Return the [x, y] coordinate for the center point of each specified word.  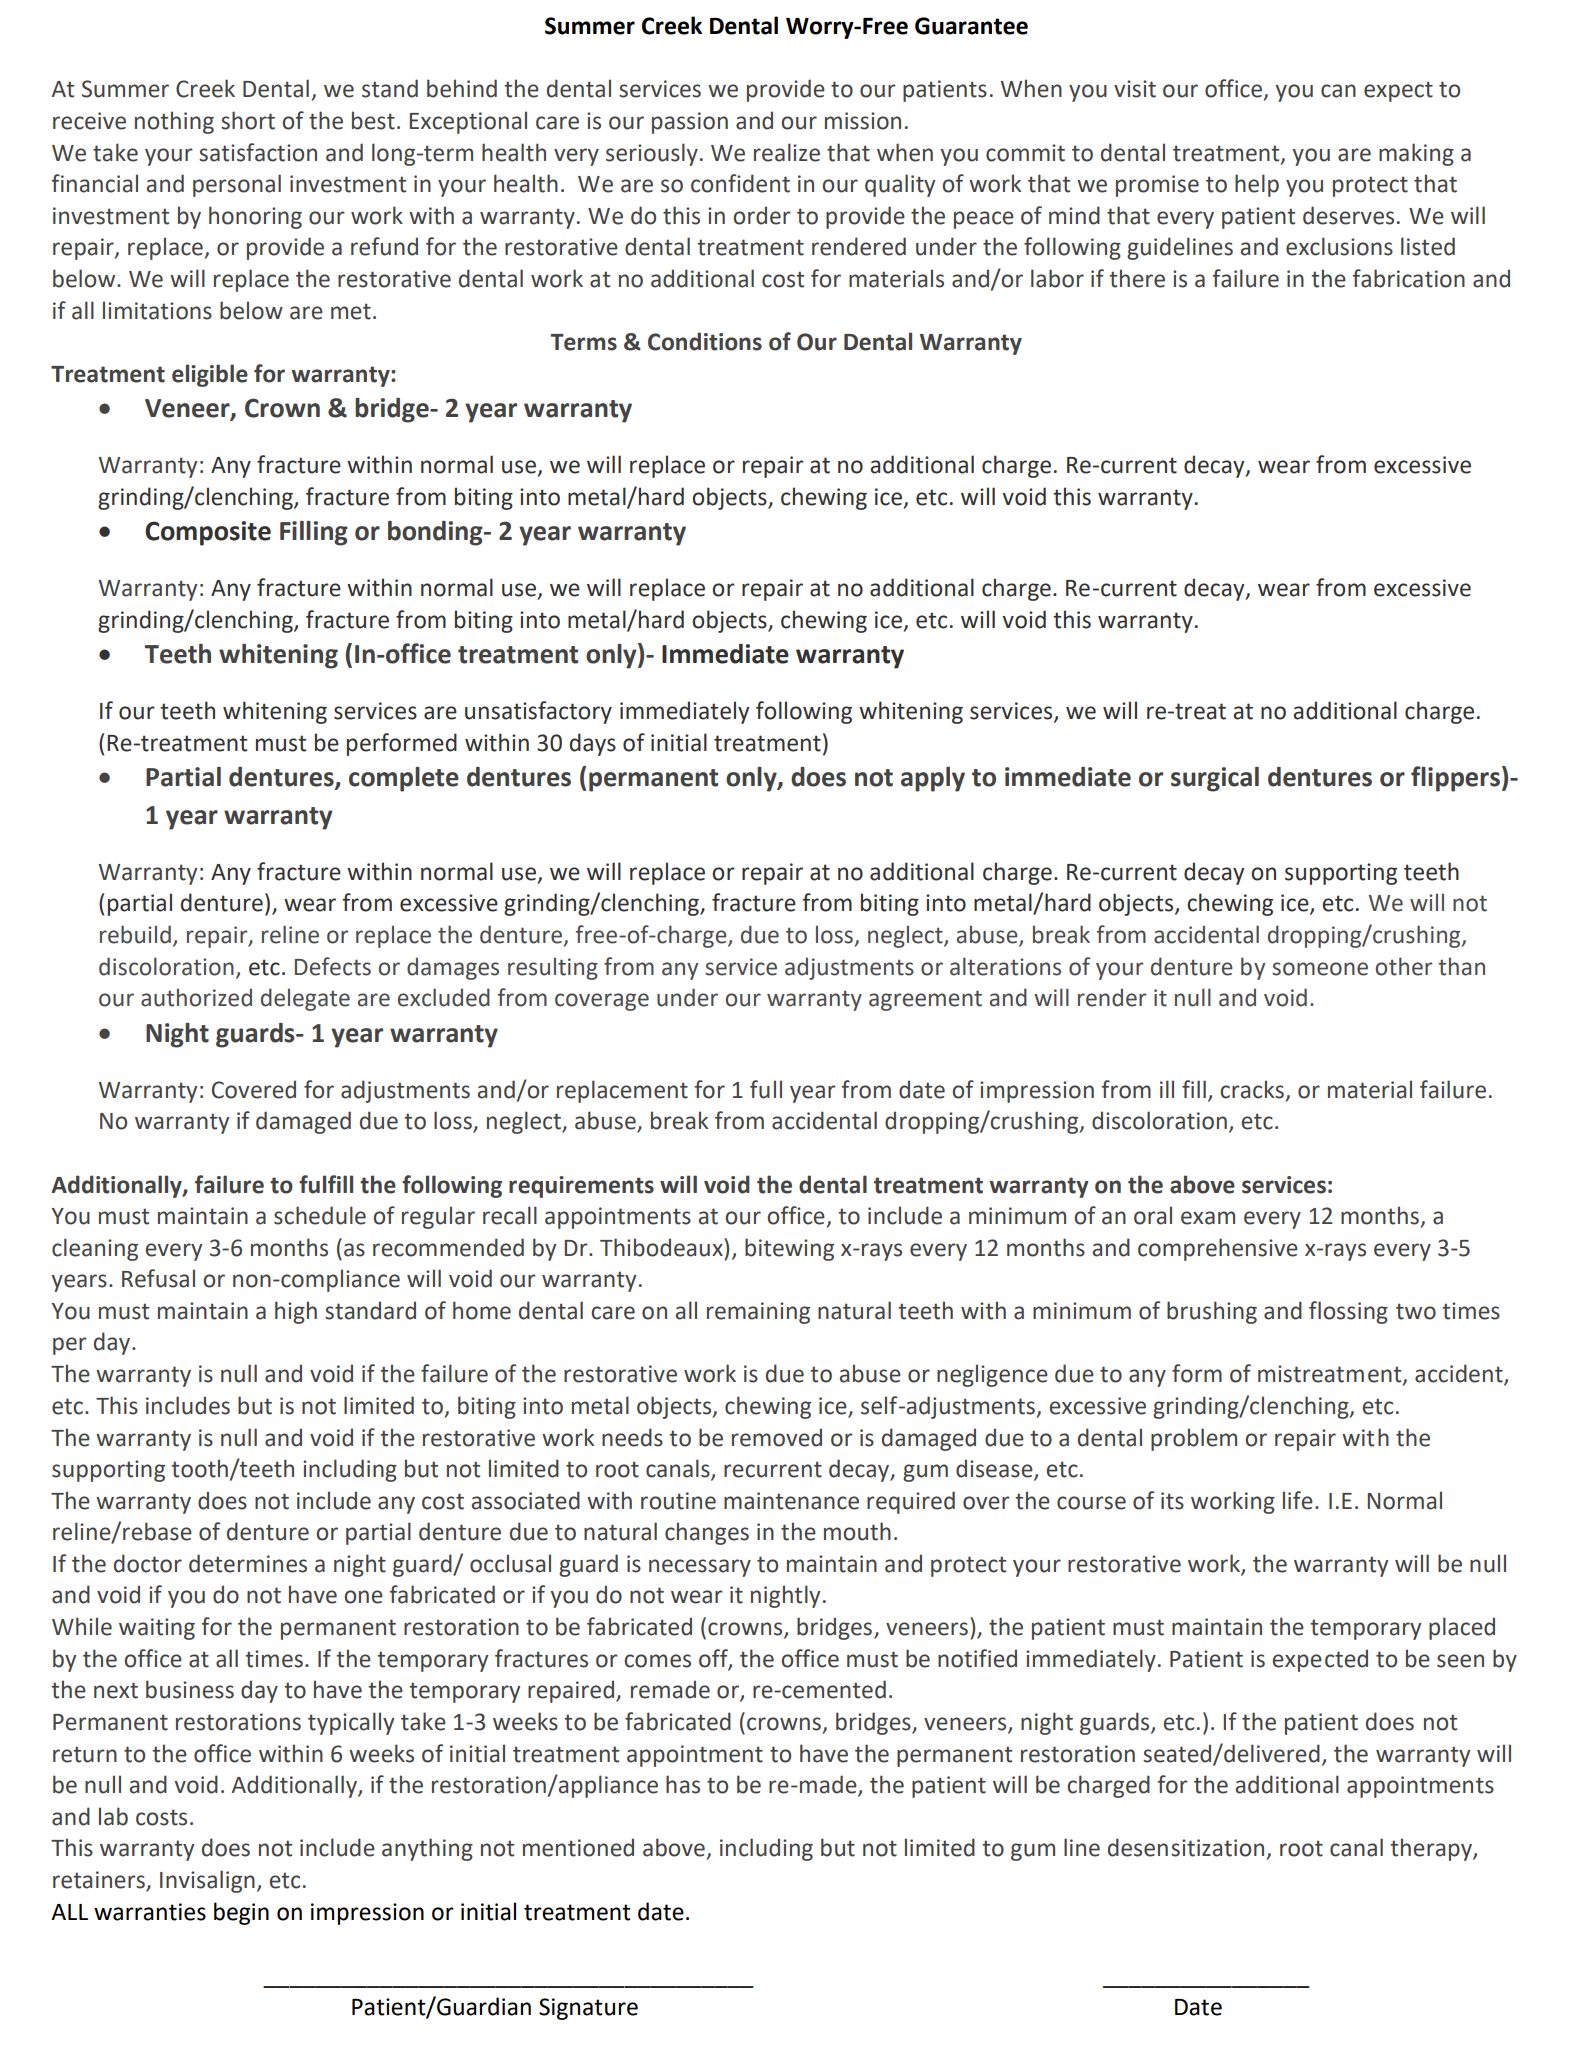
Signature [588, 2009]
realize [787, 152]
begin [241, 1913]
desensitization [1186, 1847]
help [1257, 185]
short [248, 120]
